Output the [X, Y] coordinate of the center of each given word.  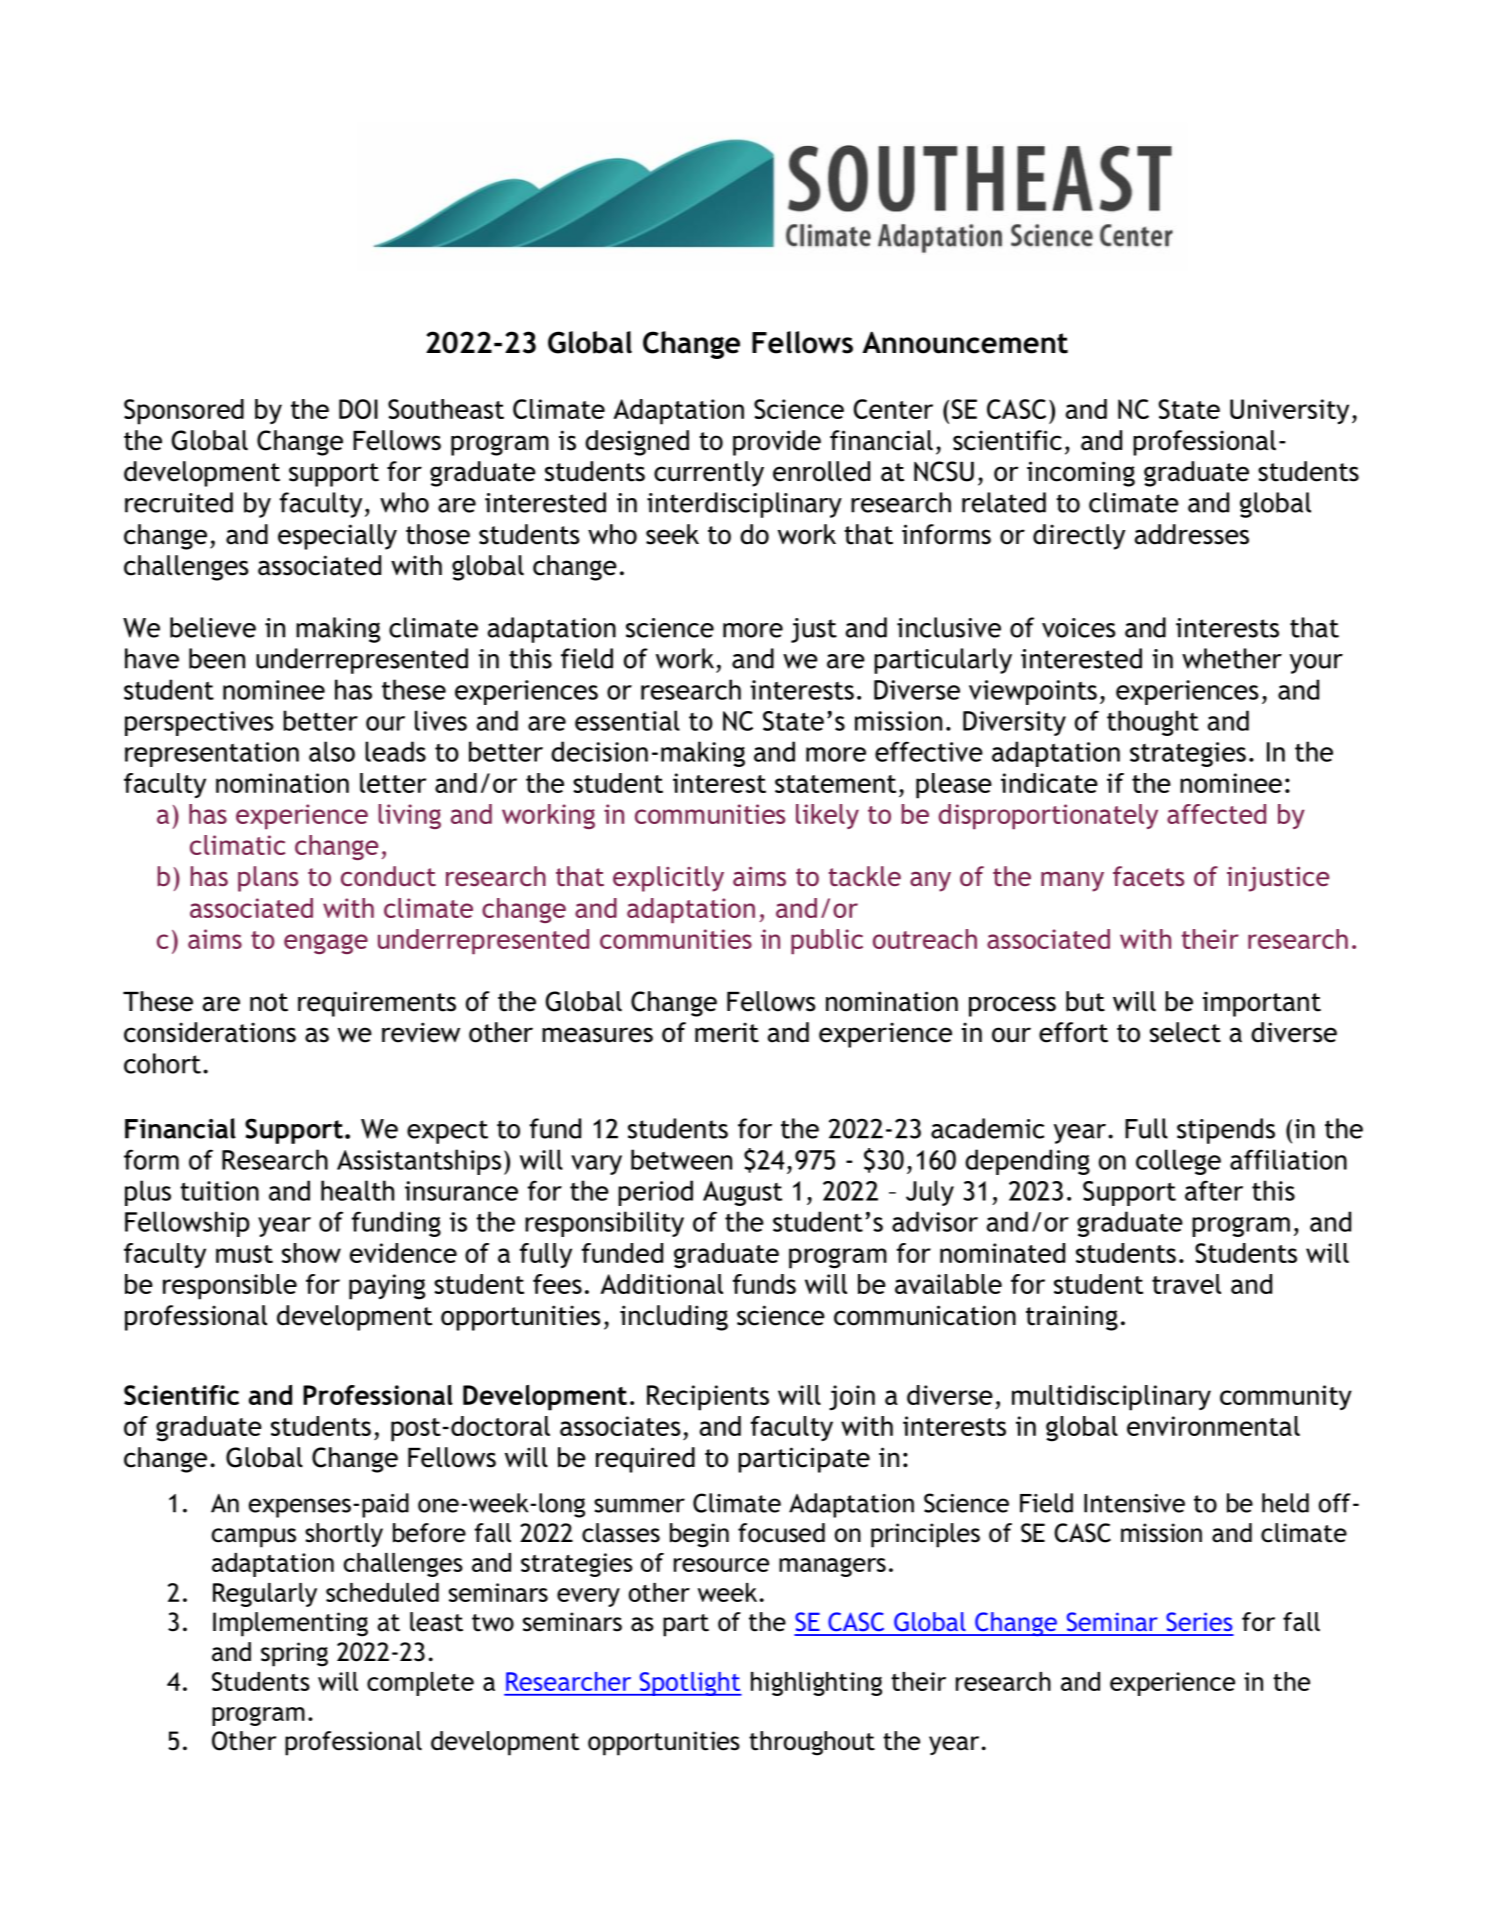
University [1289, 411]
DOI [358, 409]
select [1185, 1032]
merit [727, 1032]
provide [777, 443]
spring [294, 1654]
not [269, 1002]
